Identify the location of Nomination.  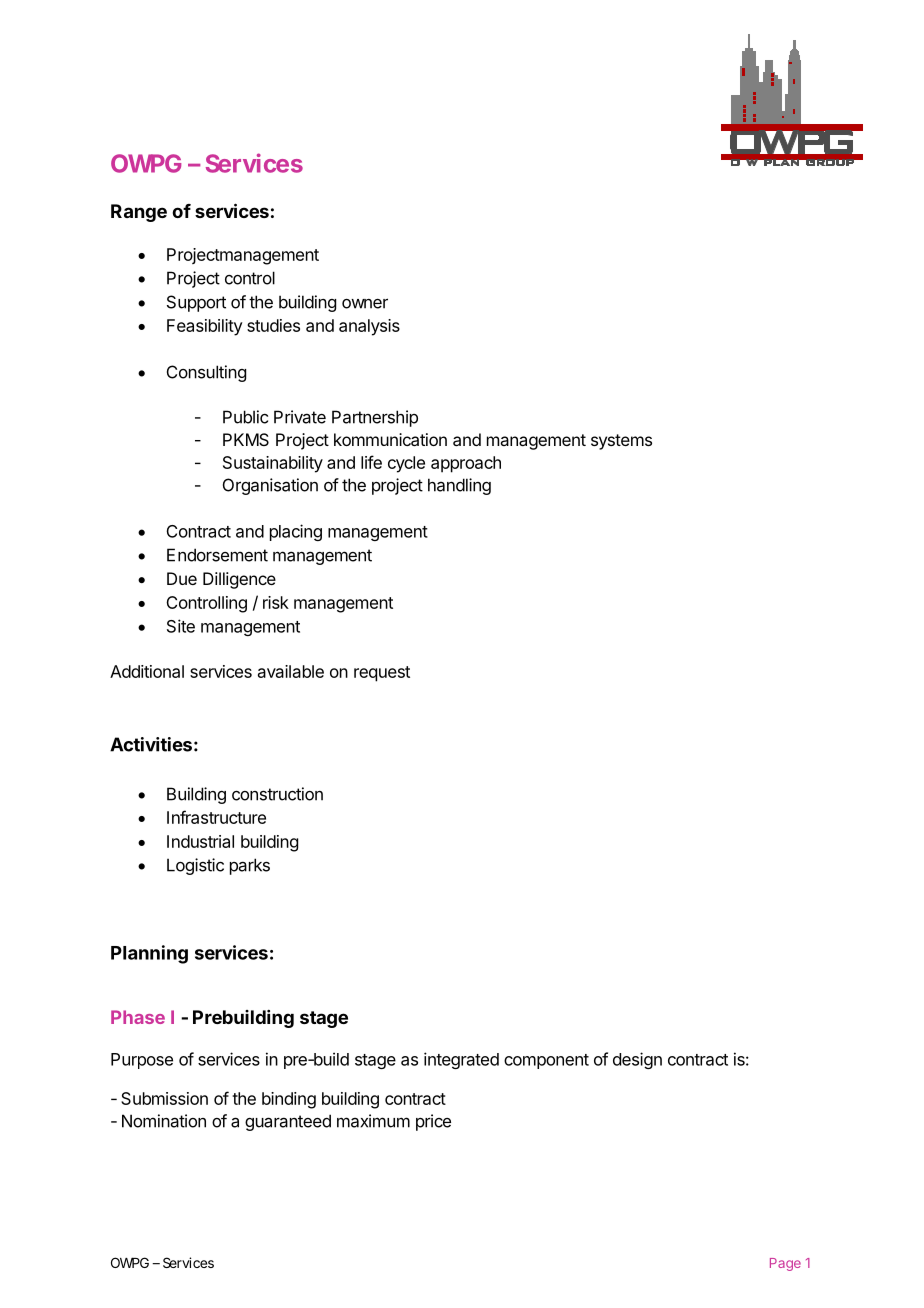
(164, 1121).
